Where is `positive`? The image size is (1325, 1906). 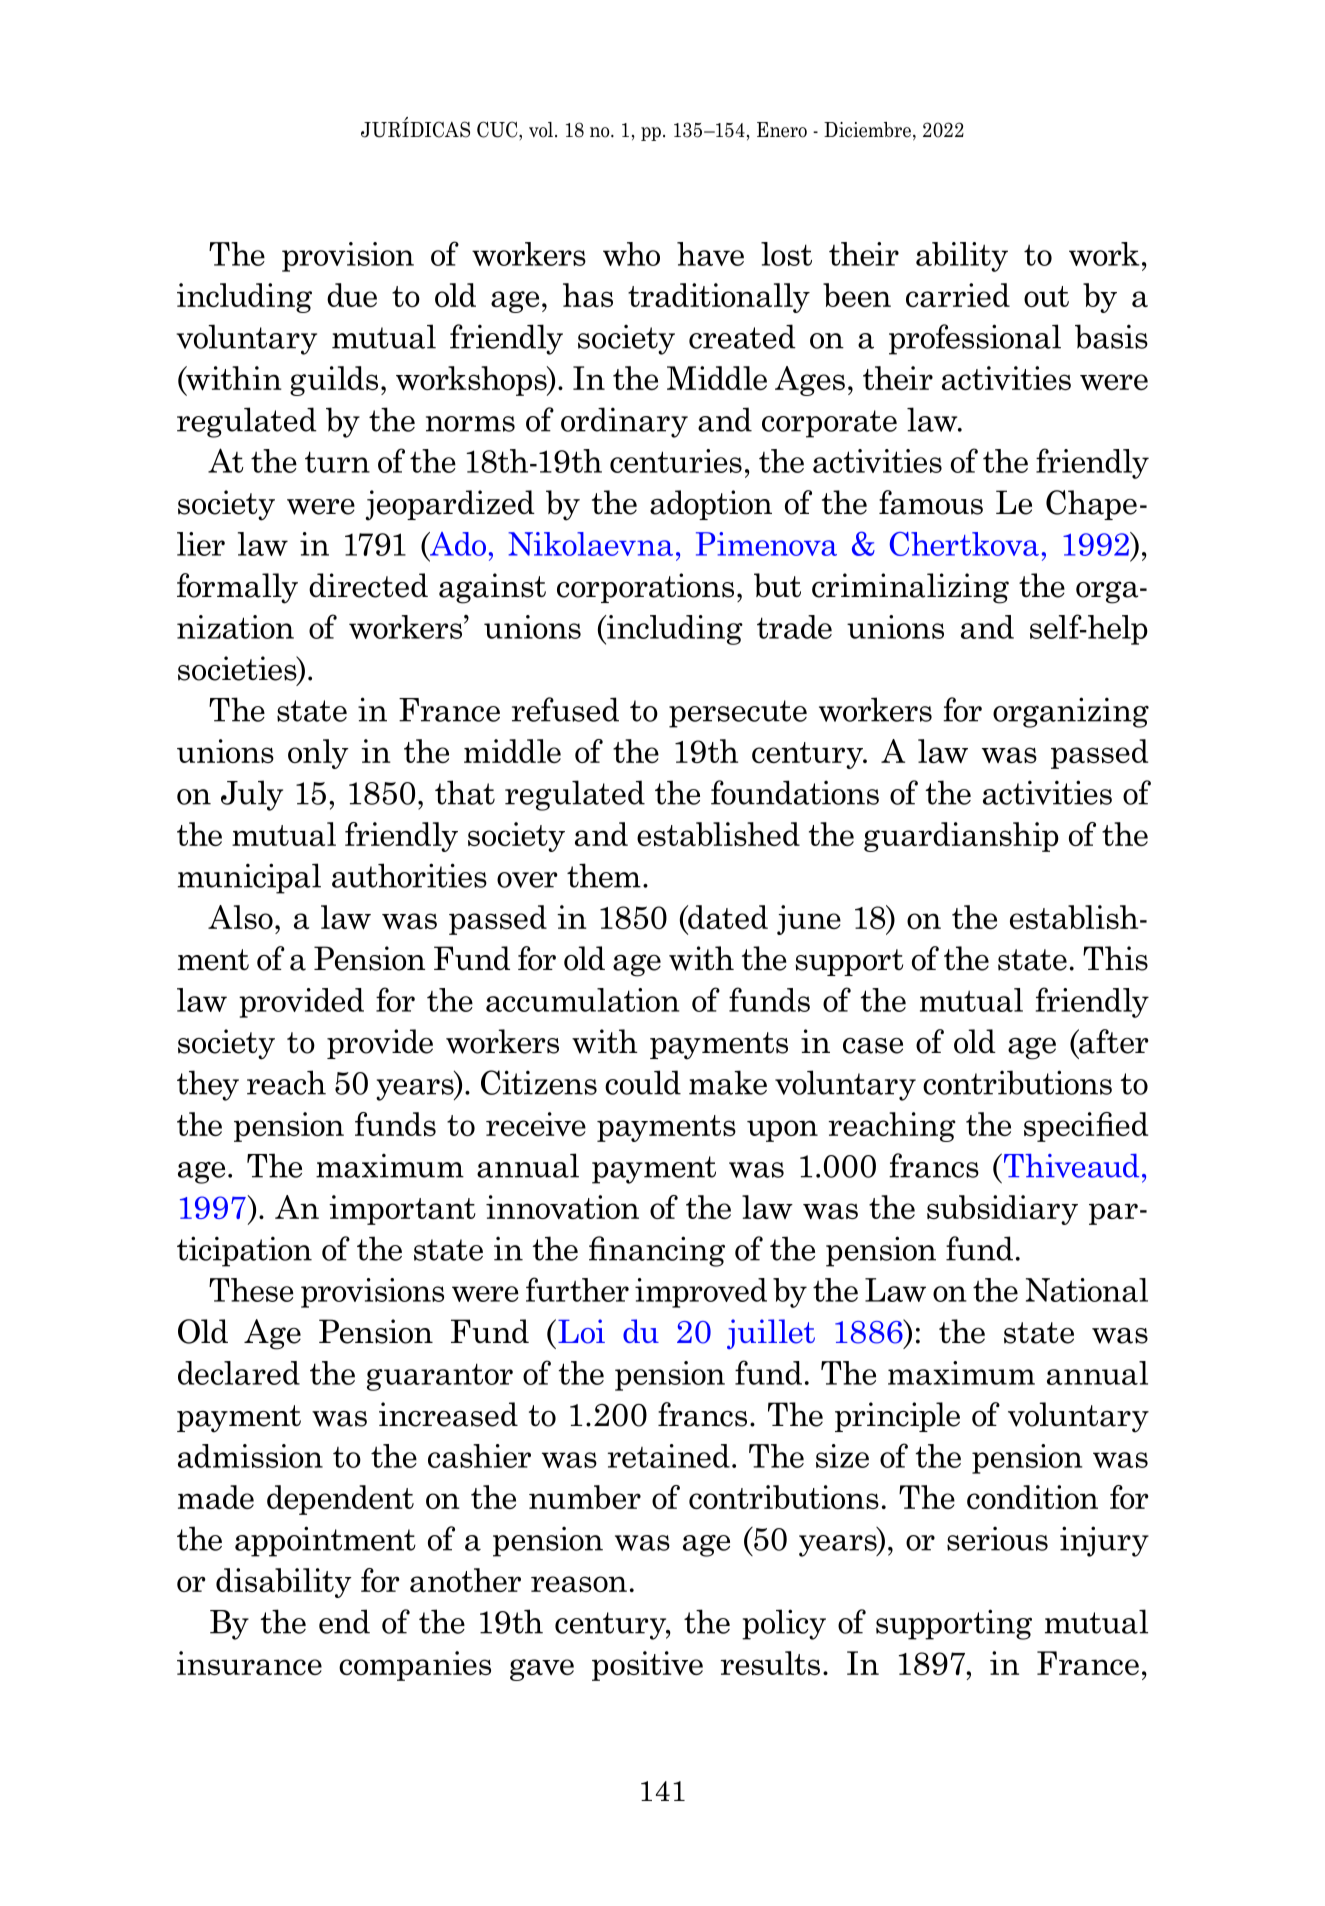 positive is located at coordinates (647, 1666).
